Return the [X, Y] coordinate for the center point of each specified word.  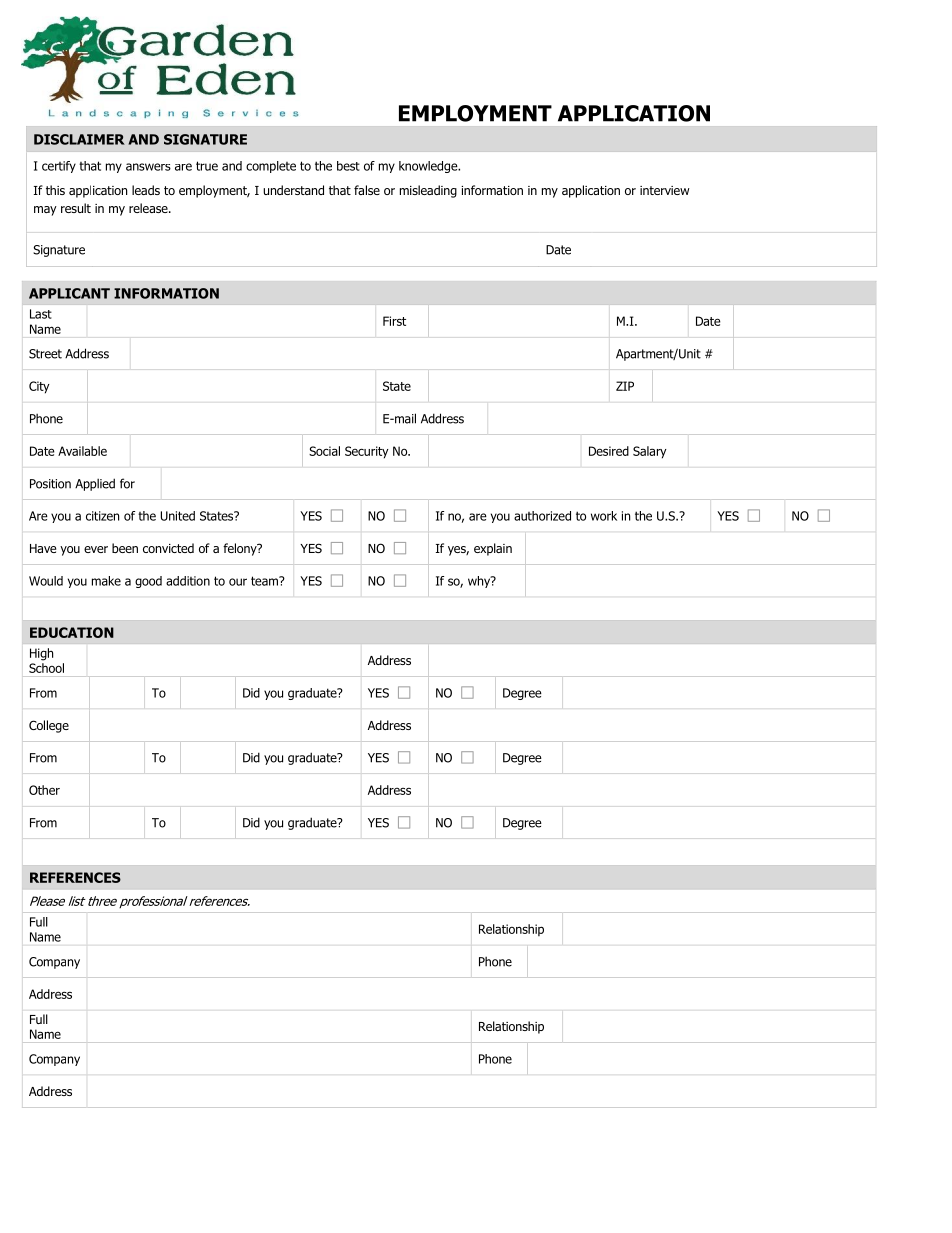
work [604, 516]
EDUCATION [72, 632]
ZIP [625, 386]
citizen [102, 516]
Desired [609, 451]
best [348, 166]
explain [493, 549]
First [394, 321]
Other [44, 790]
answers [148, 167]
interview [665, 190]
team [265, 581]
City [39, 387]
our [238, 582]
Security [367, 452]
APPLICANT [69, 293]
